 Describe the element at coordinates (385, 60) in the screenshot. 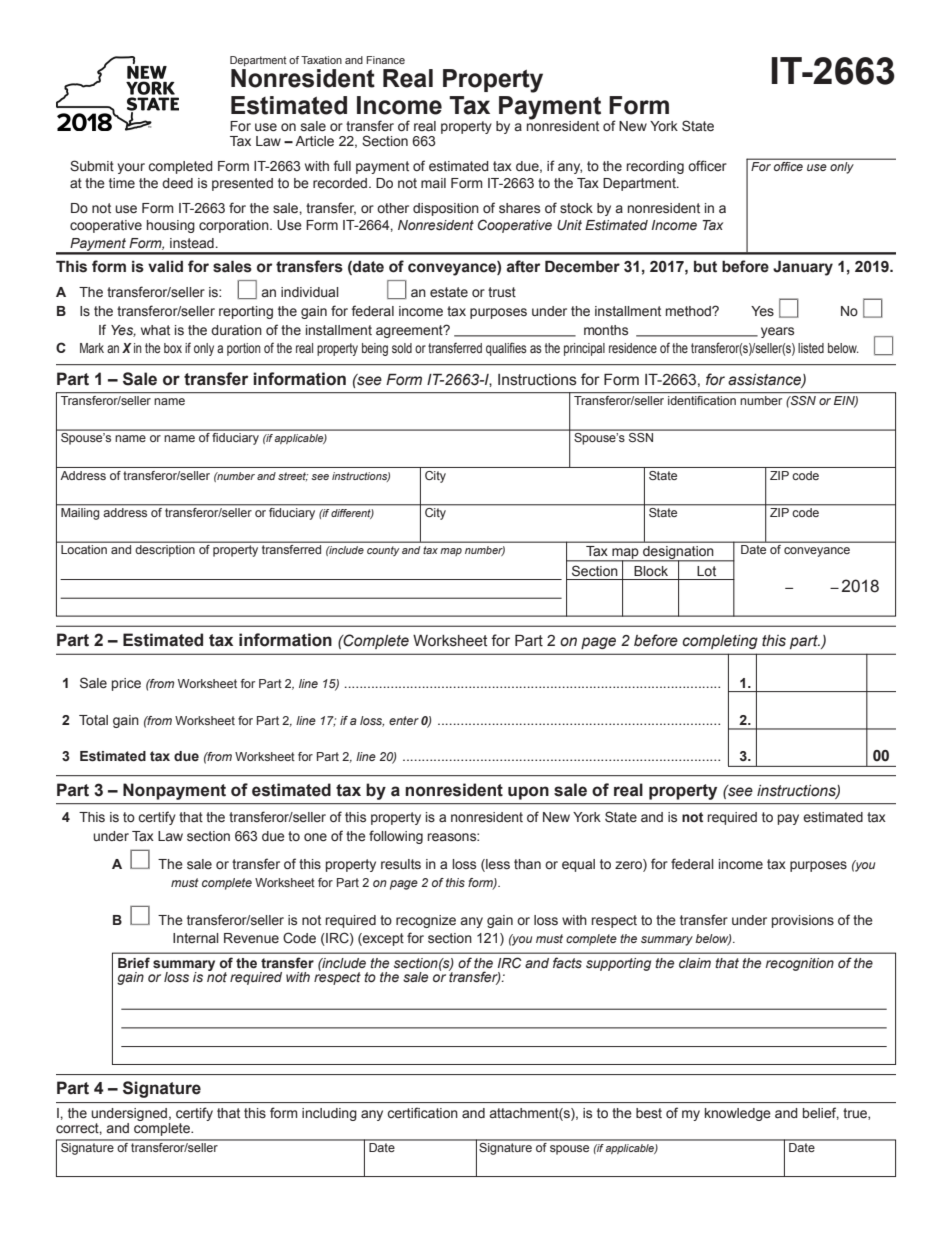

I see `Finance` at that location.
